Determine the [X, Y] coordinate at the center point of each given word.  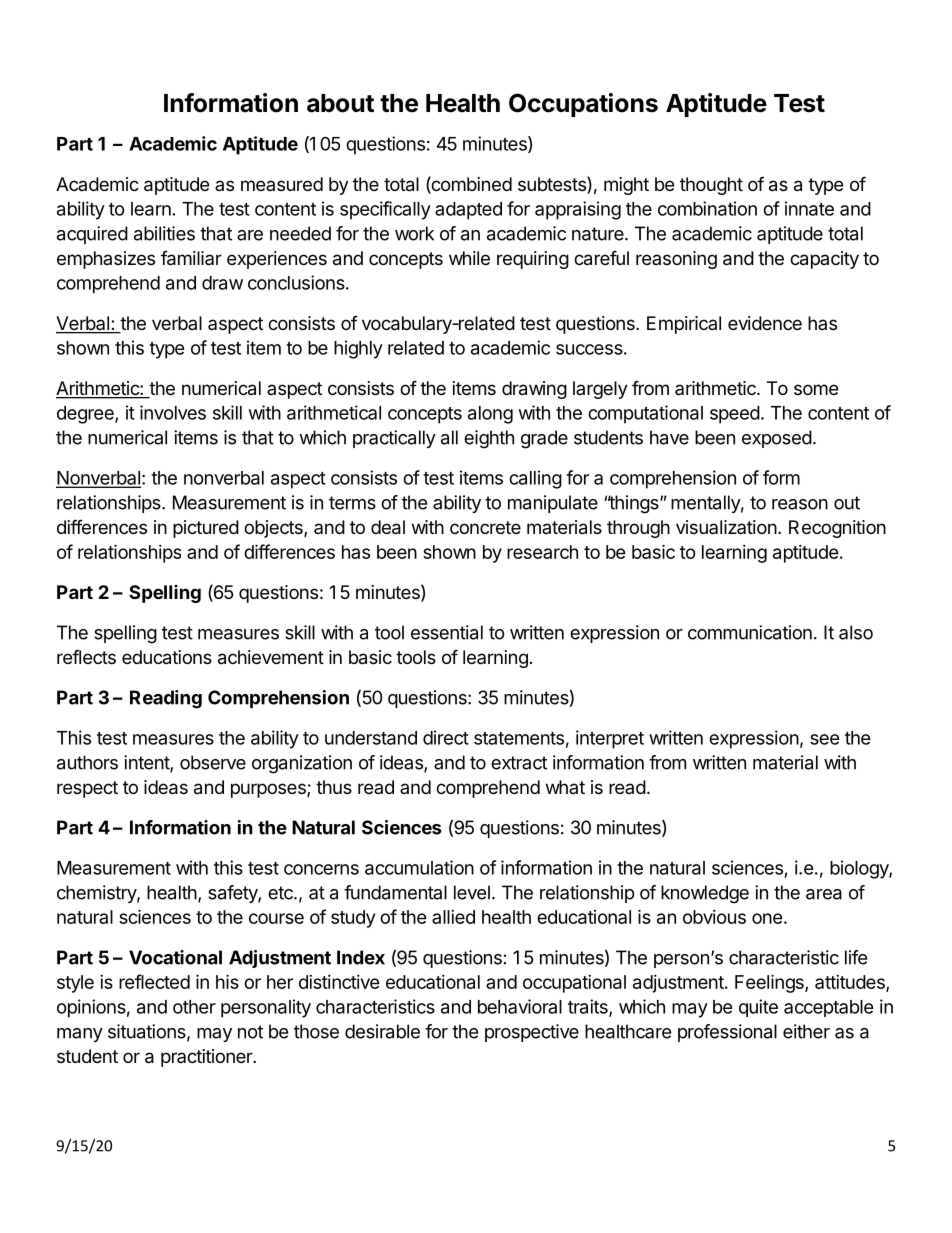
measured [282, 184]
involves [173, 412]
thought [711, 186]
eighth [489, 439]
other [194, 1007]
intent [147, 763]
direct [446, 737]
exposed [777, 439]
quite [758, 1008]
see [825, 739]
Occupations [583, 105]
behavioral [520, 1006]
